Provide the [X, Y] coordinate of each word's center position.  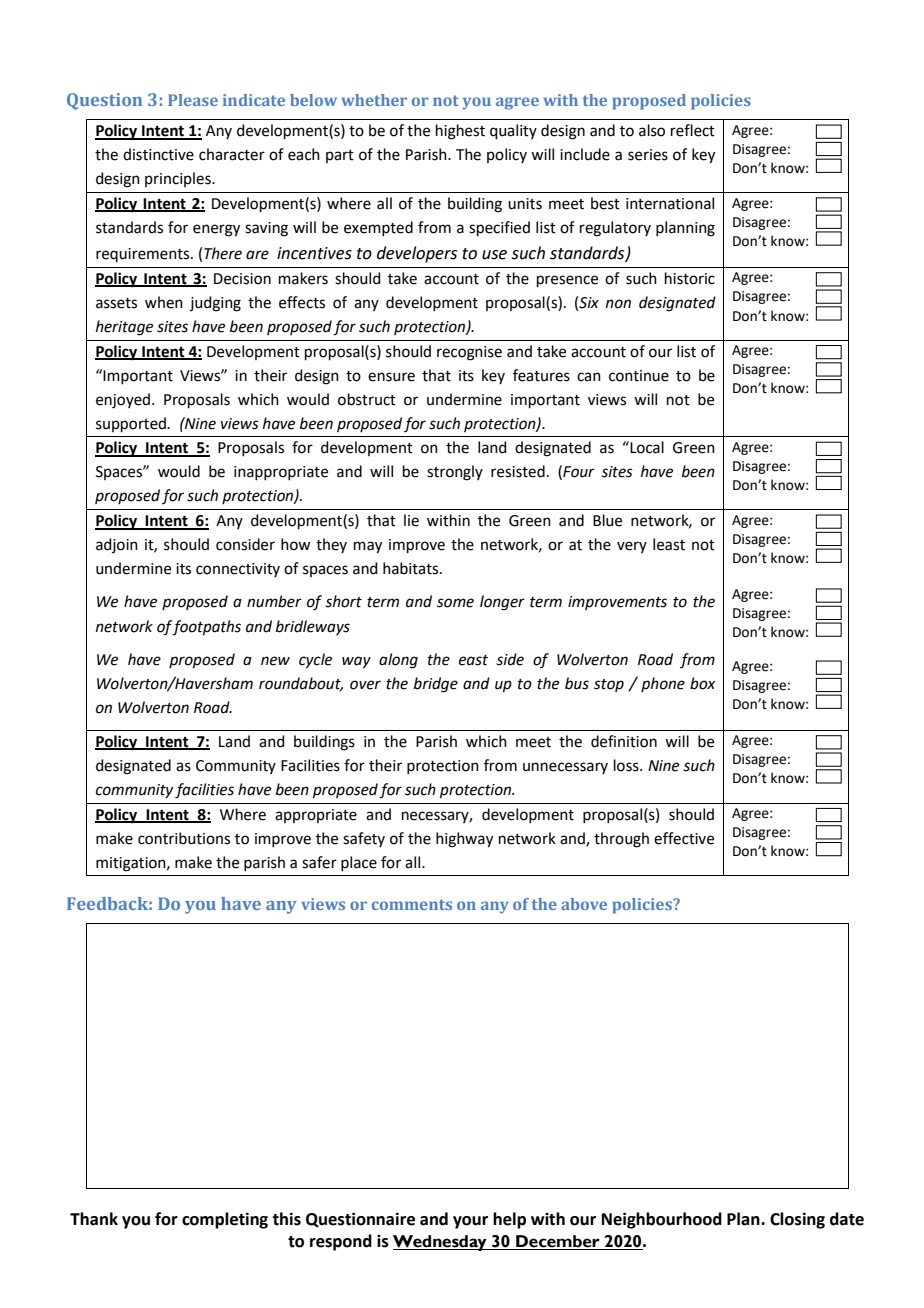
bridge [436, 685]
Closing [797, 1220]
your [470, 1222]
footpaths [206, 628]
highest [460, 132]
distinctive [158, 154]
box [703, 683]
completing [225, 1220]
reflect [693, 130]
